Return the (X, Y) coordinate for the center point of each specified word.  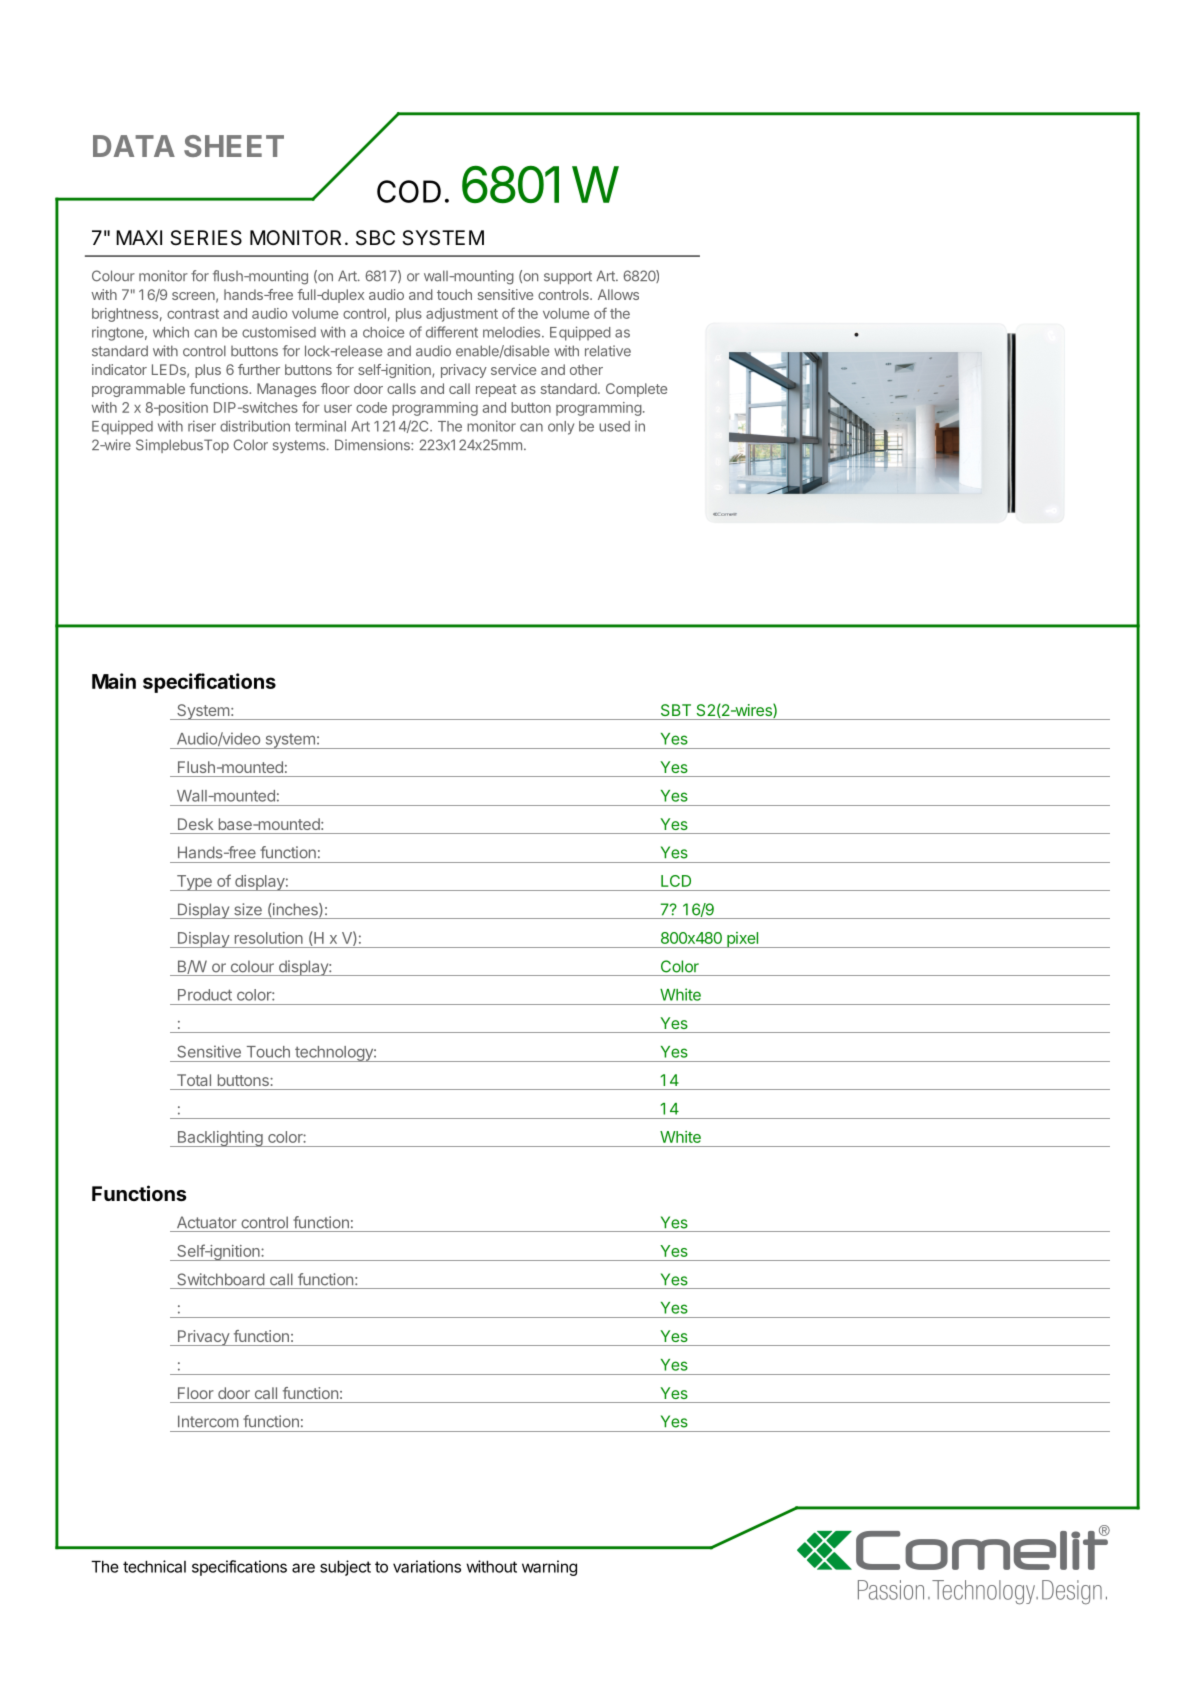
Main (114, 681)
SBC (375, 238)
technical (154, 1566)
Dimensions (373, 445)
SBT (676, 710)
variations (427, 1566)
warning (549, 1568)
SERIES (206, 238)
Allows (618, 294)
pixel (743, 940)
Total (194, 1080)
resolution (269, 938)
